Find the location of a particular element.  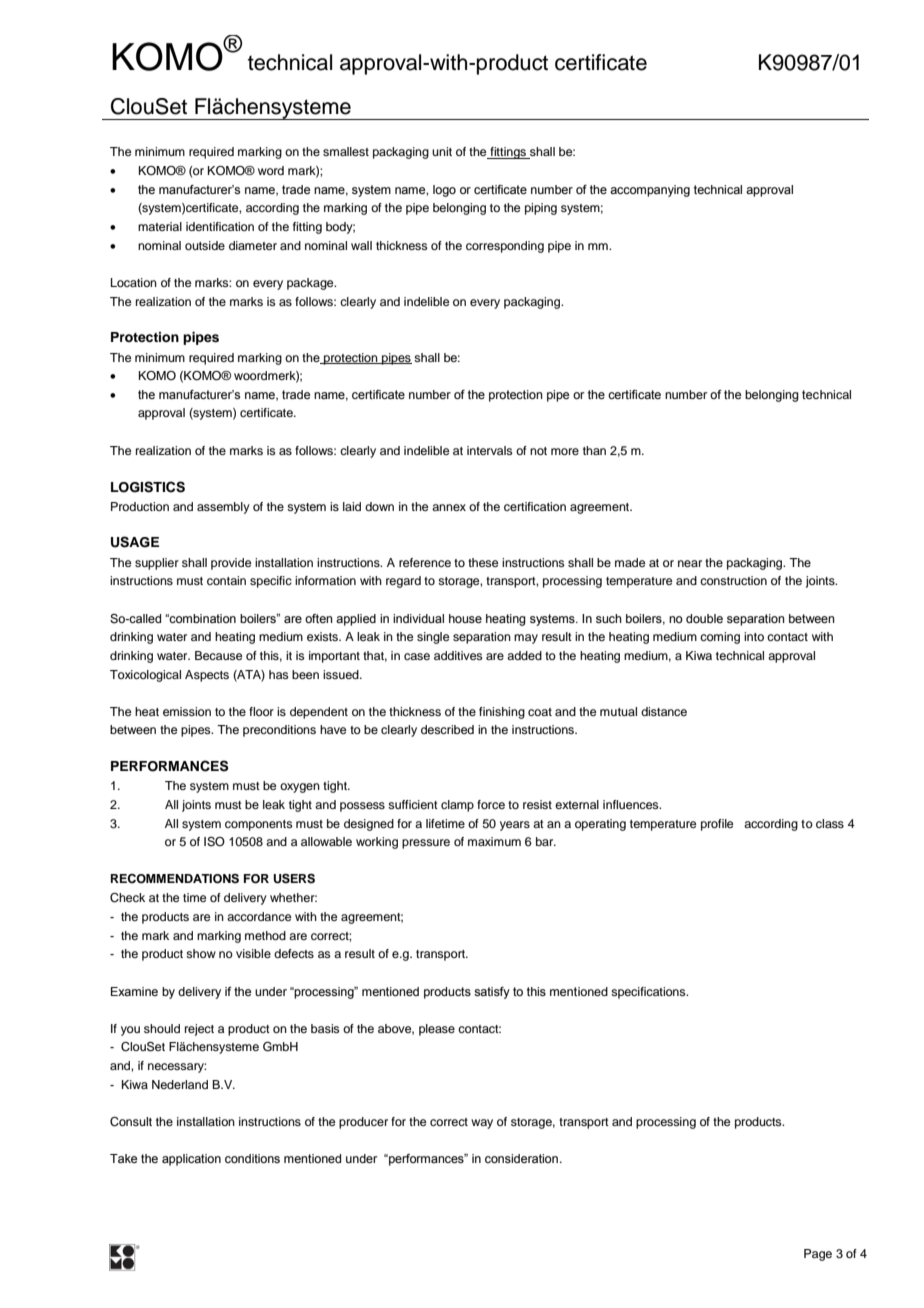

RECOMMENDATIONS is located at coordinates (175, 879).
